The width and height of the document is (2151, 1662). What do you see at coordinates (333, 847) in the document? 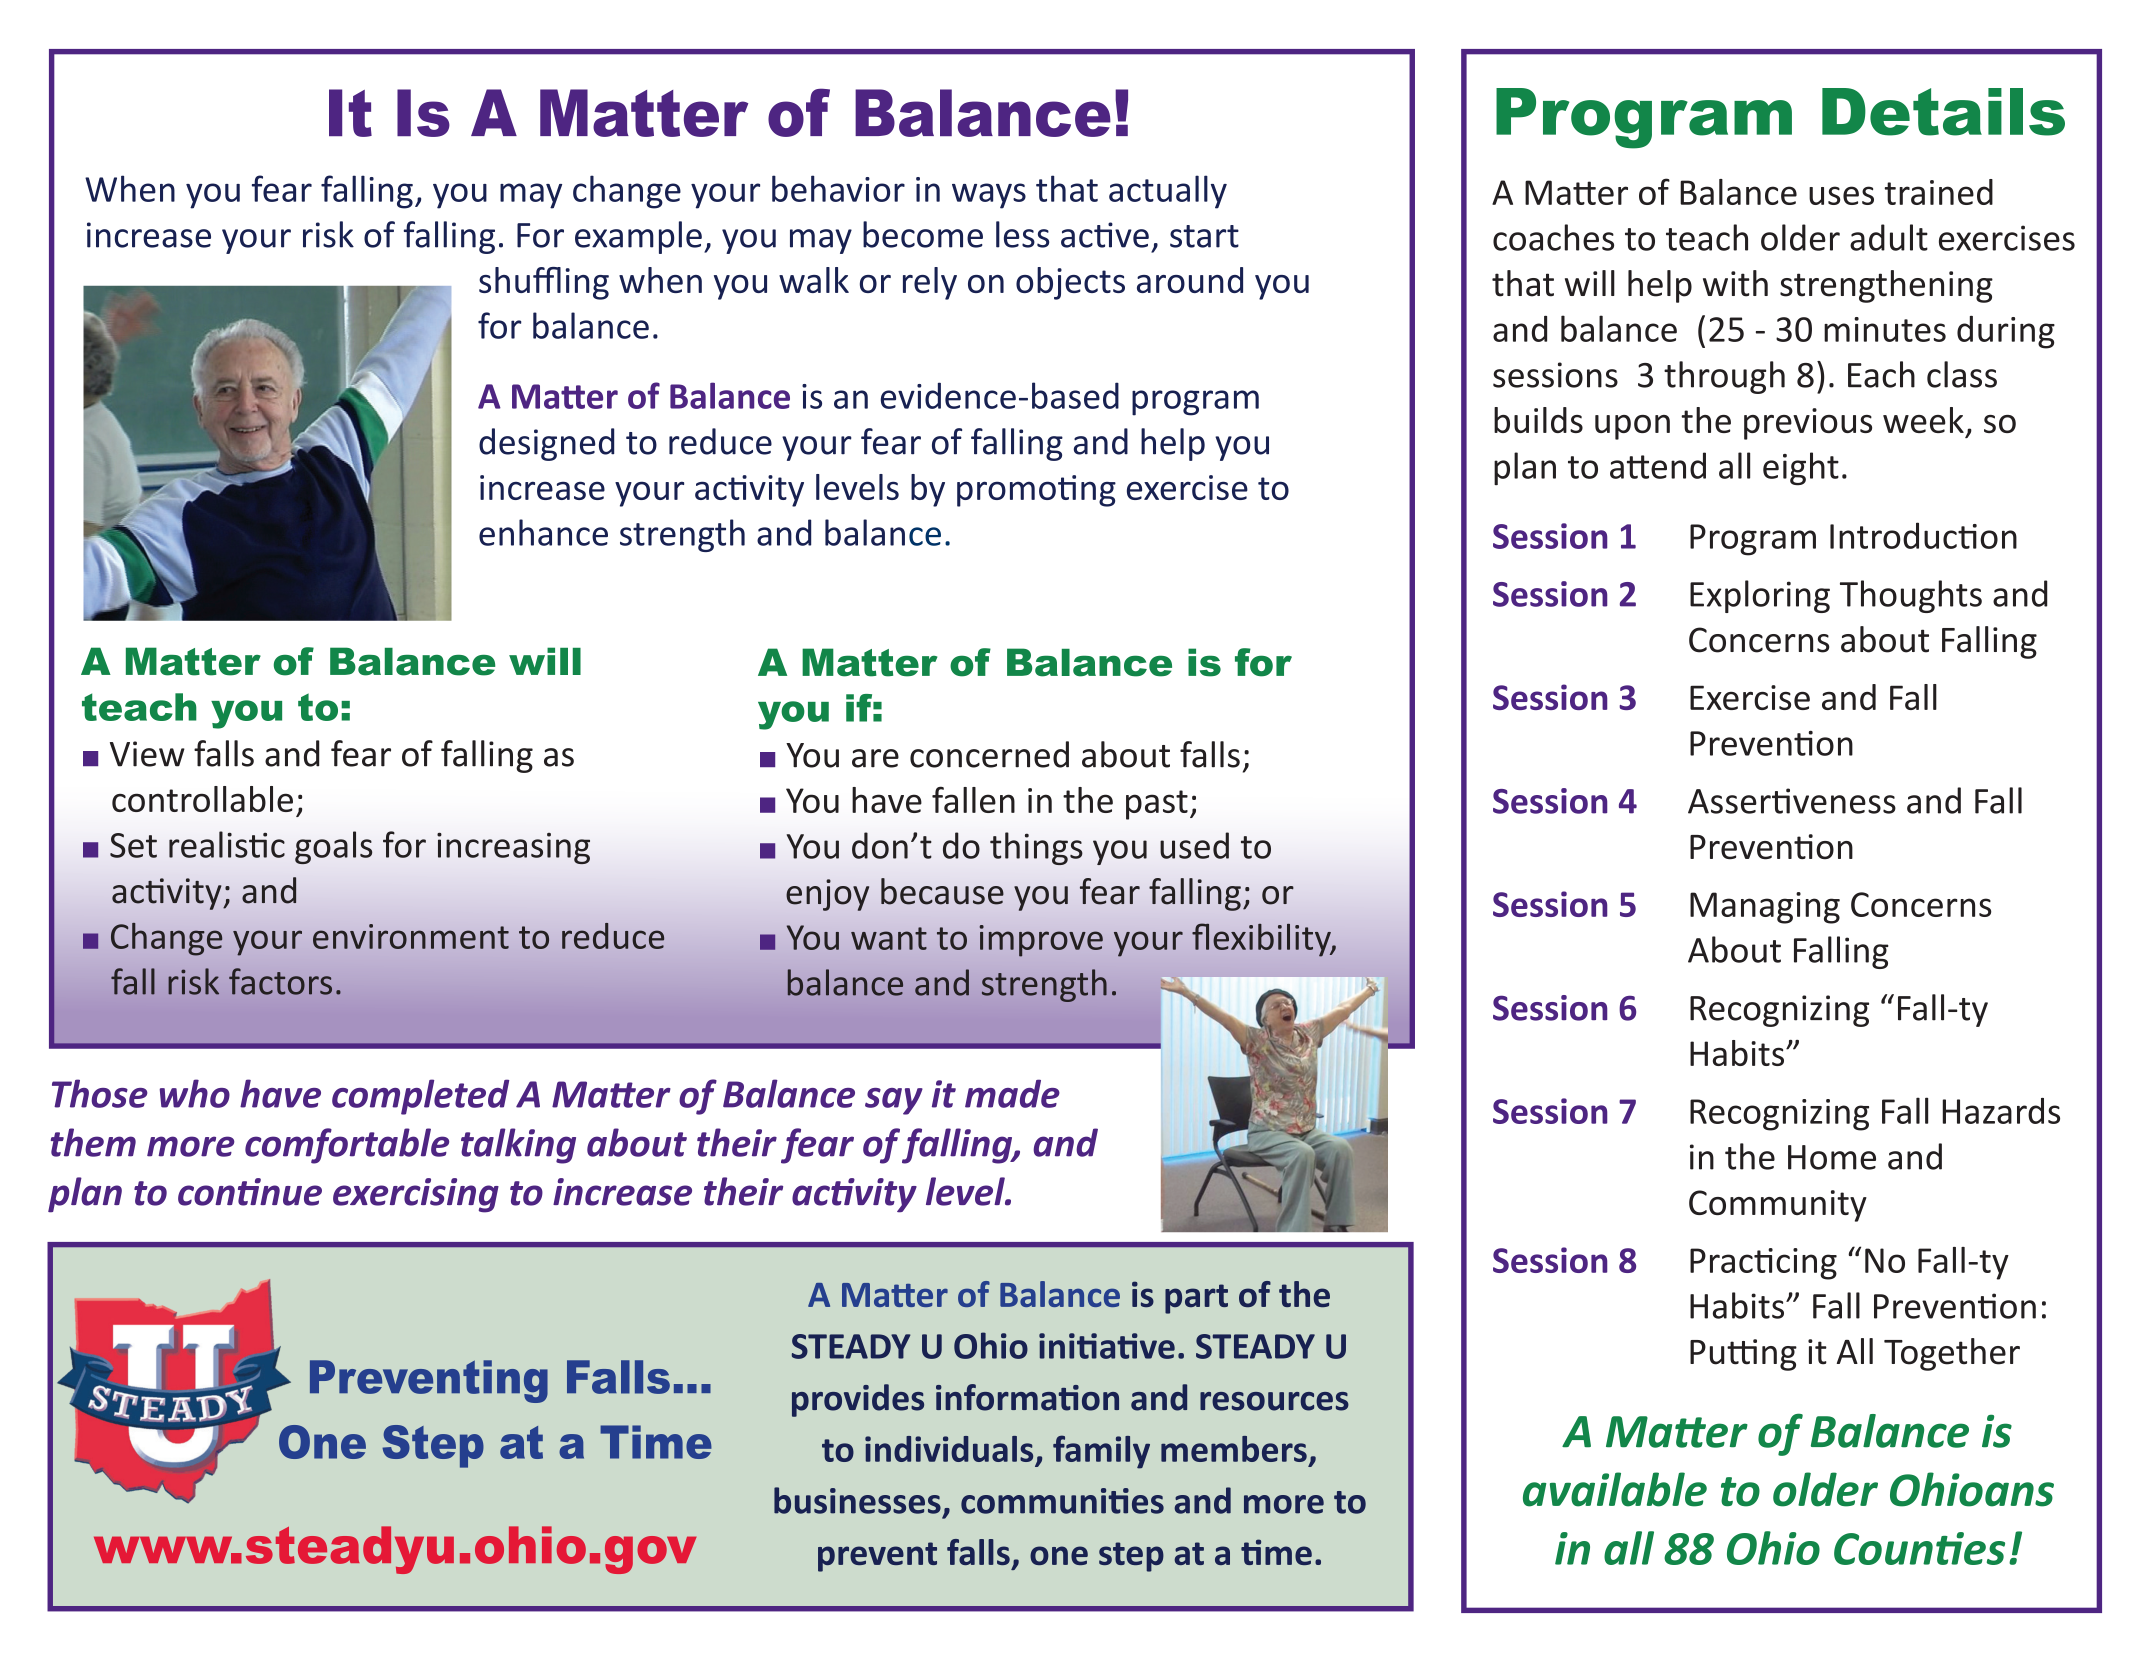
I see `goals` at bounding box center [333, 847].
